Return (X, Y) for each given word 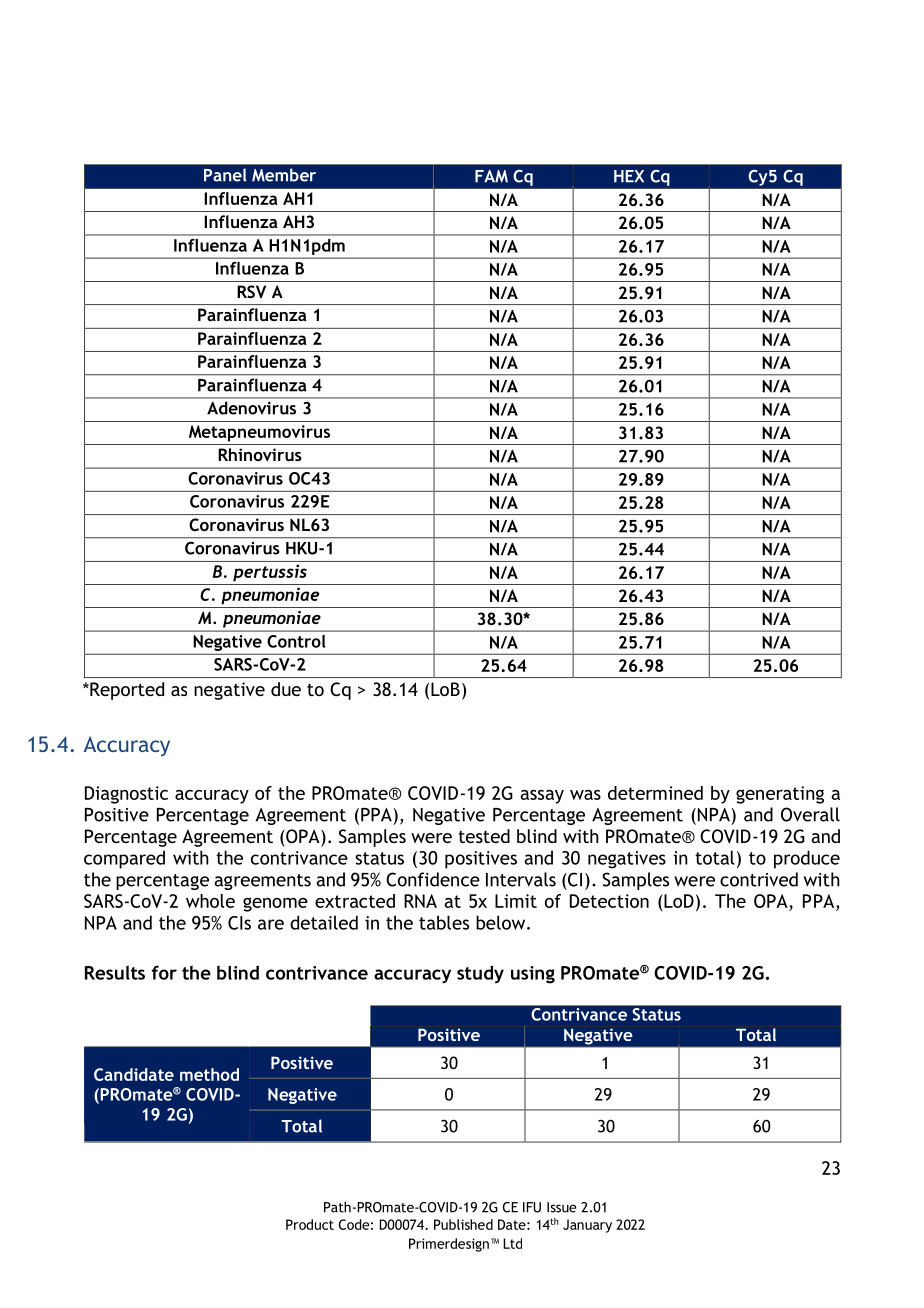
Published (463, 1224)
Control (296, 641)
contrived (759, 879)
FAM (491, 176)
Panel (225, 175)
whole (210, 901)
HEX (629, 176)
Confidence (433, 879)
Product (310, 1224)
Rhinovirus (260, 454)
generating (780, 795)
